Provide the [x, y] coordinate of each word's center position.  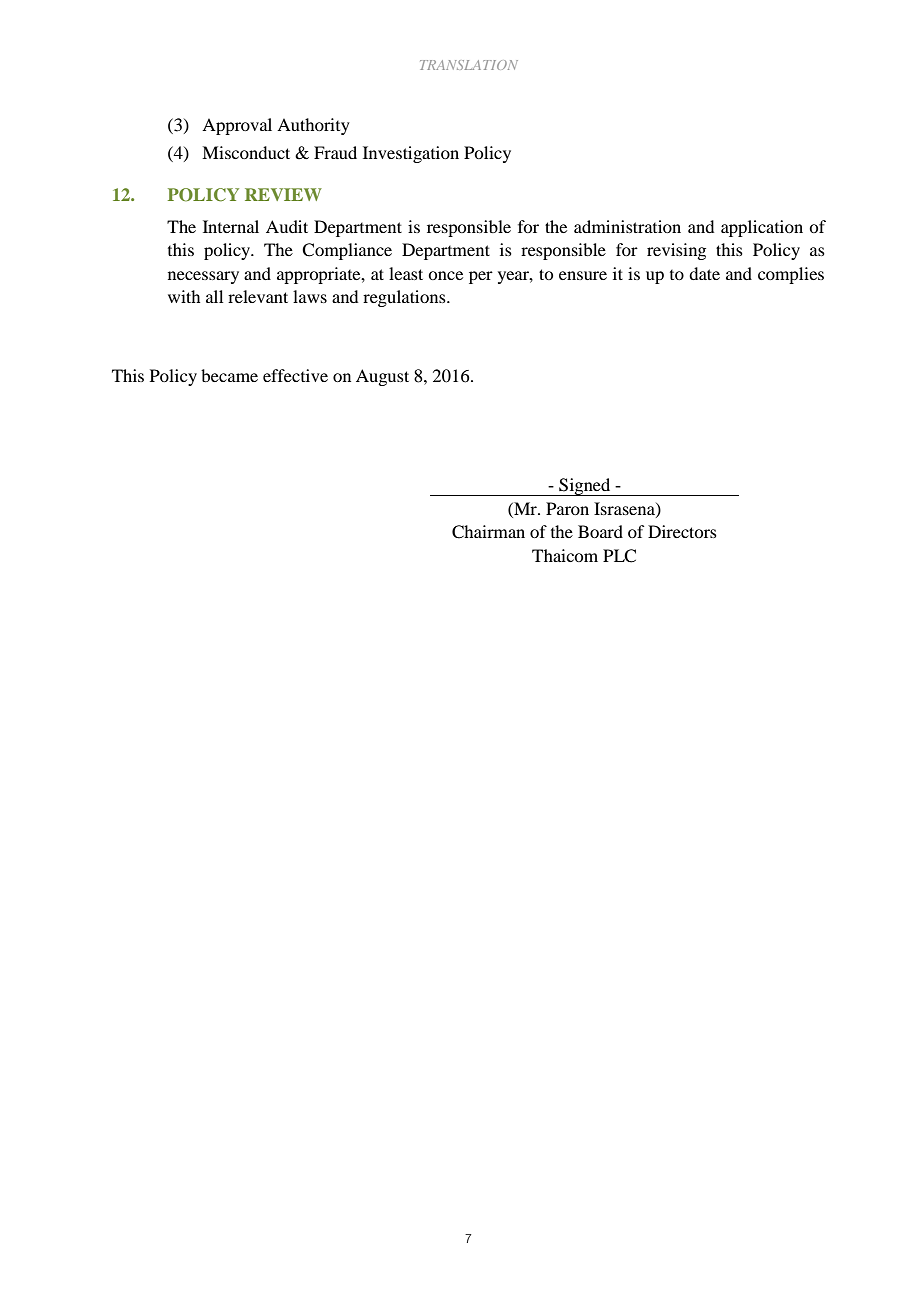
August [382, 377]
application [762, 228]
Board [600, 531]
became [229, 375]
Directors [682, 531]
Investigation [411, 154]
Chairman [488, 532]
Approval [237, 126]
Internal [231, 226]
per [481, 277]
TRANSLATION [469, 65]
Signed [585, 487]
